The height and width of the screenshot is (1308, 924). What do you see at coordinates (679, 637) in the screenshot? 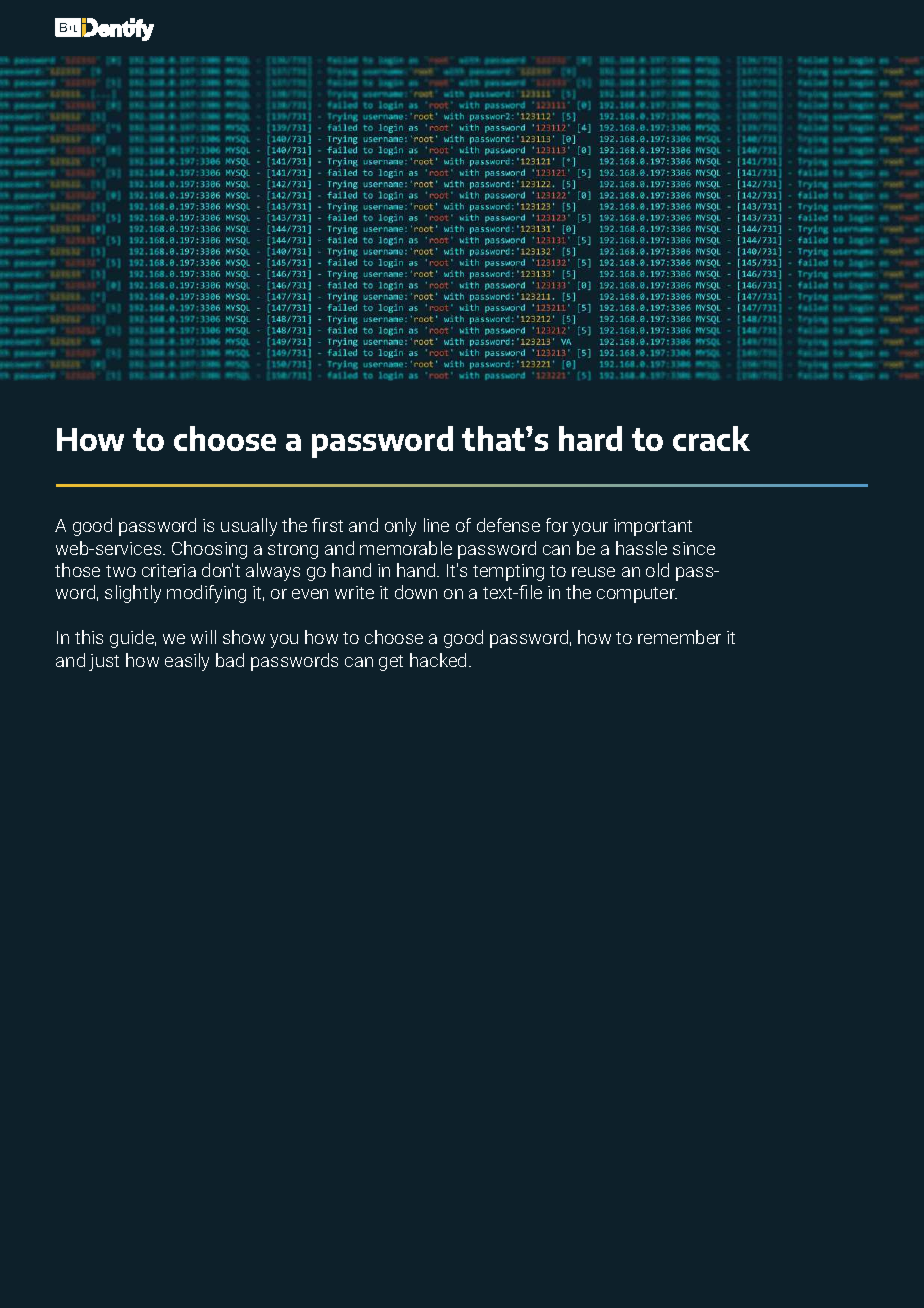
I see `remember` at bounding box center [679, 637].
